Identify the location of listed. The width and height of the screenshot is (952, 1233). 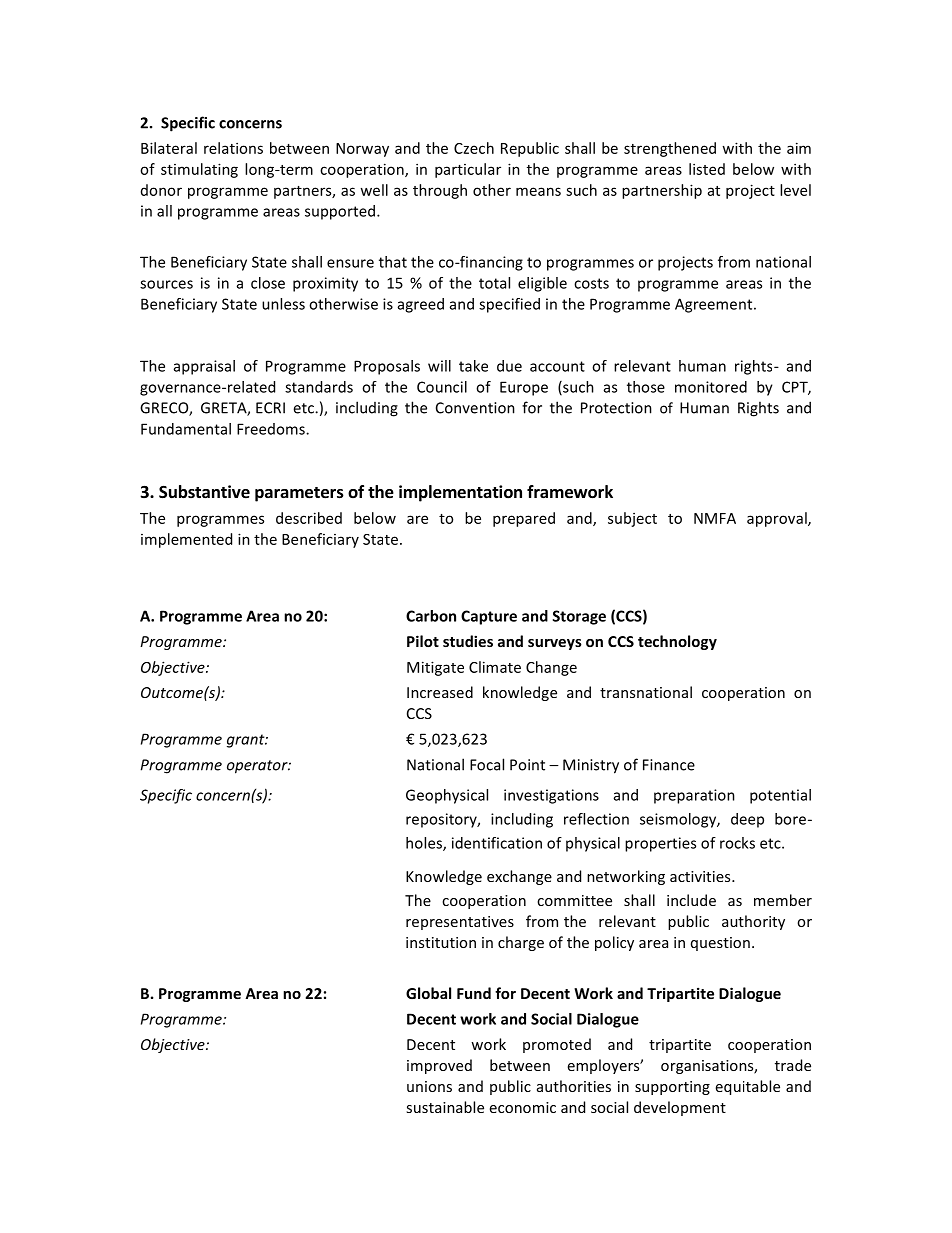
(707, 169).
